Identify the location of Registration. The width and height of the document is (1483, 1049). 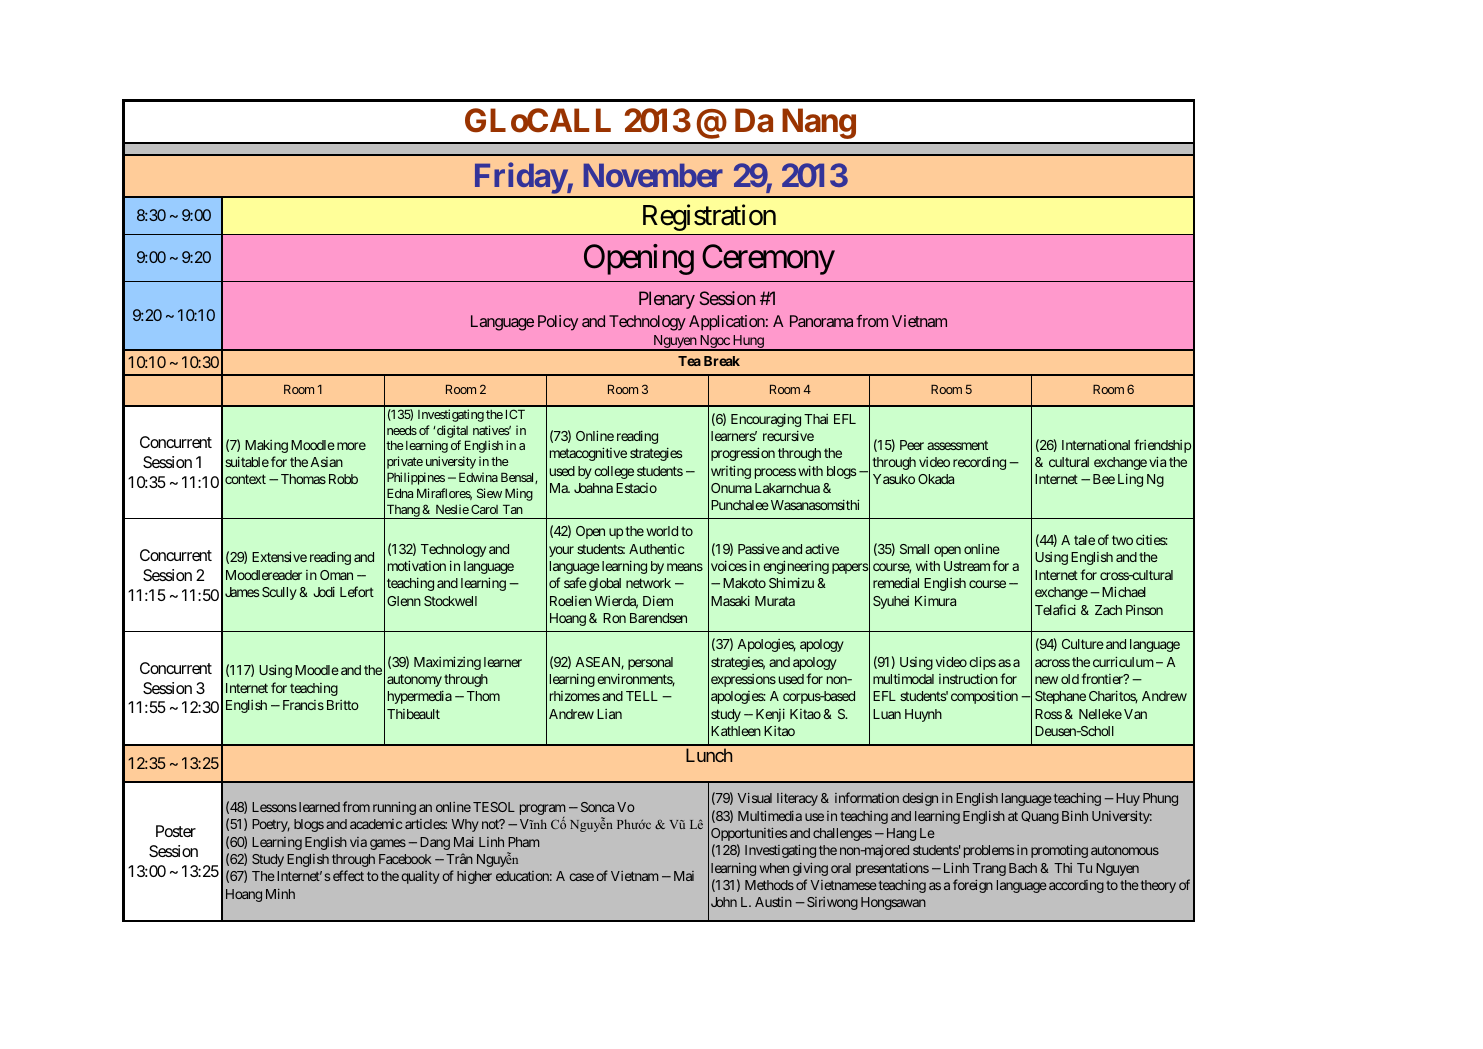
(709, 217).
